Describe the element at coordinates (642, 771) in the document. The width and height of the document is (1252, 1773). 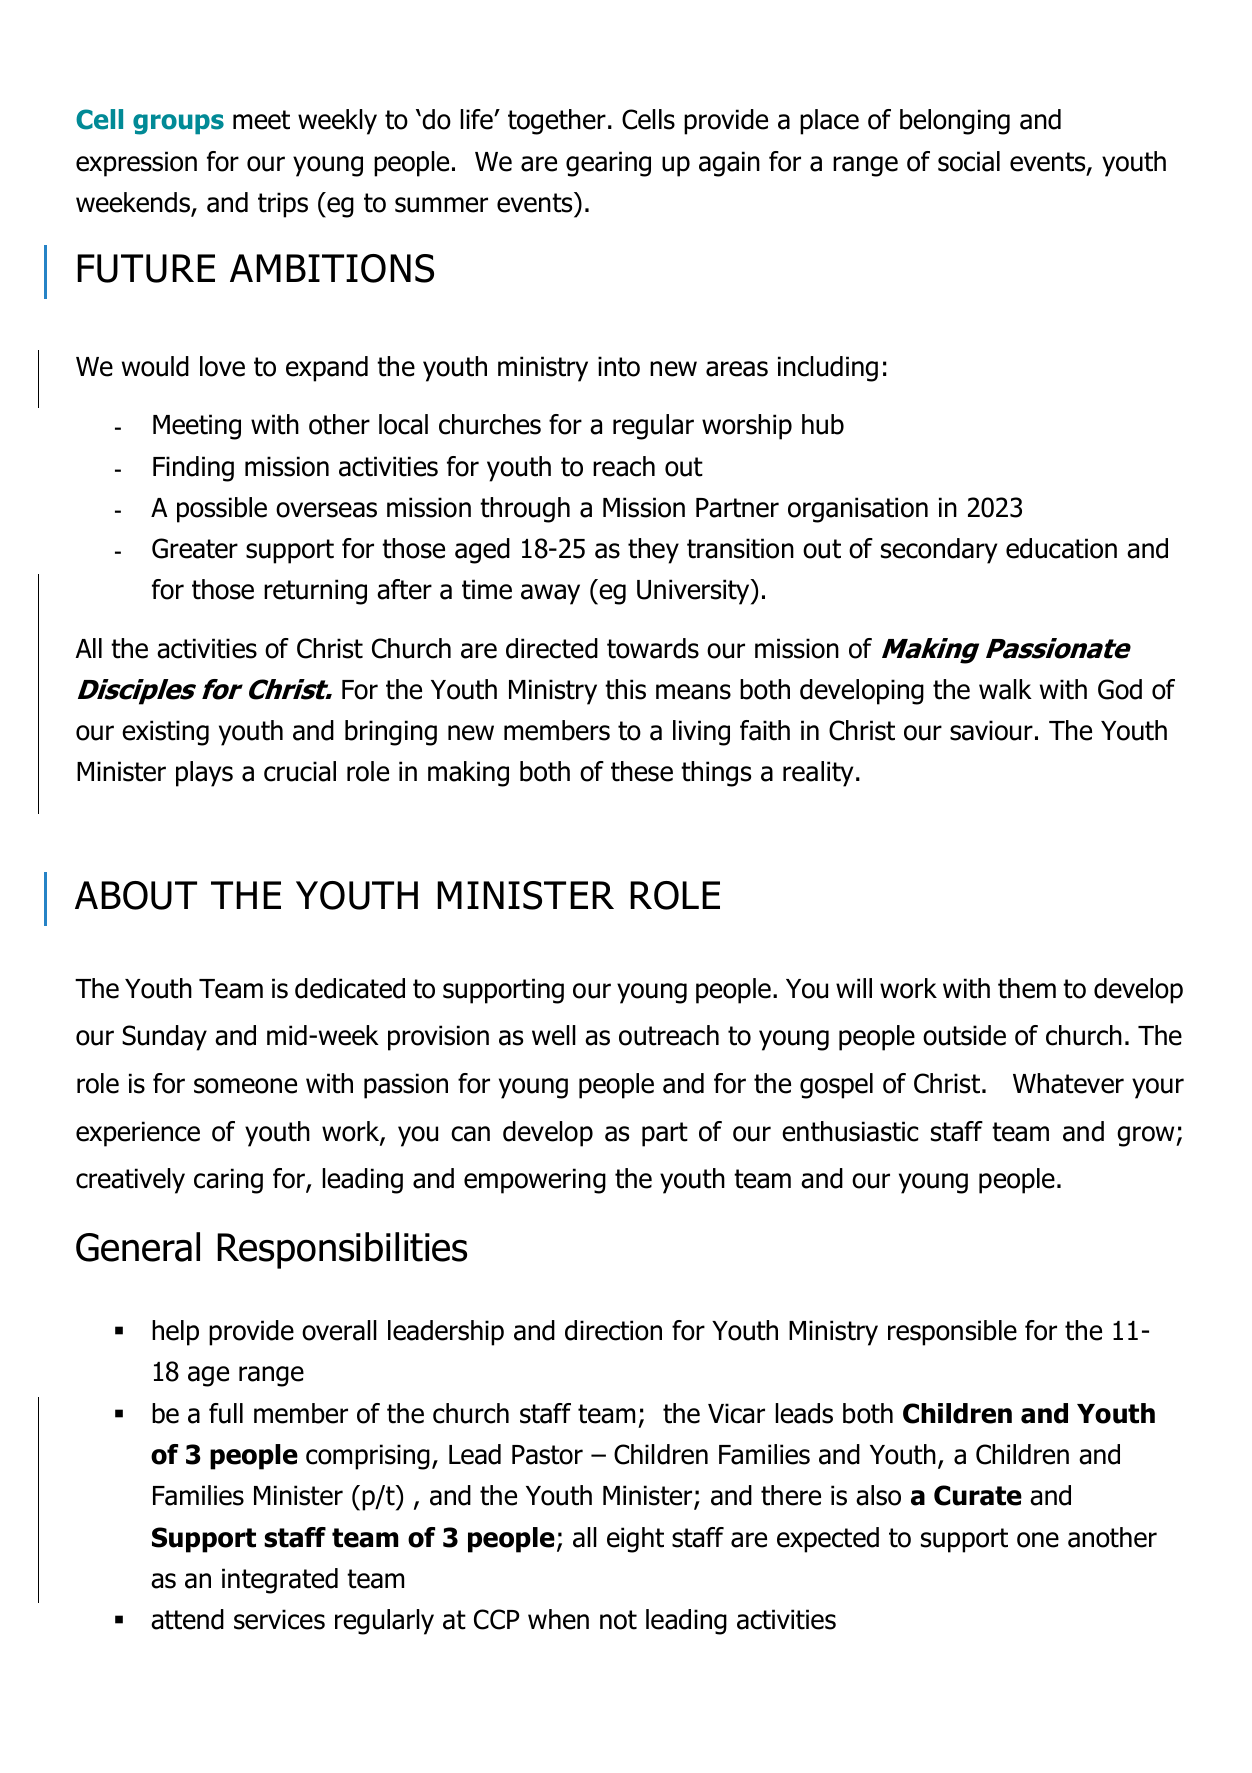
I see `these` at that location.
